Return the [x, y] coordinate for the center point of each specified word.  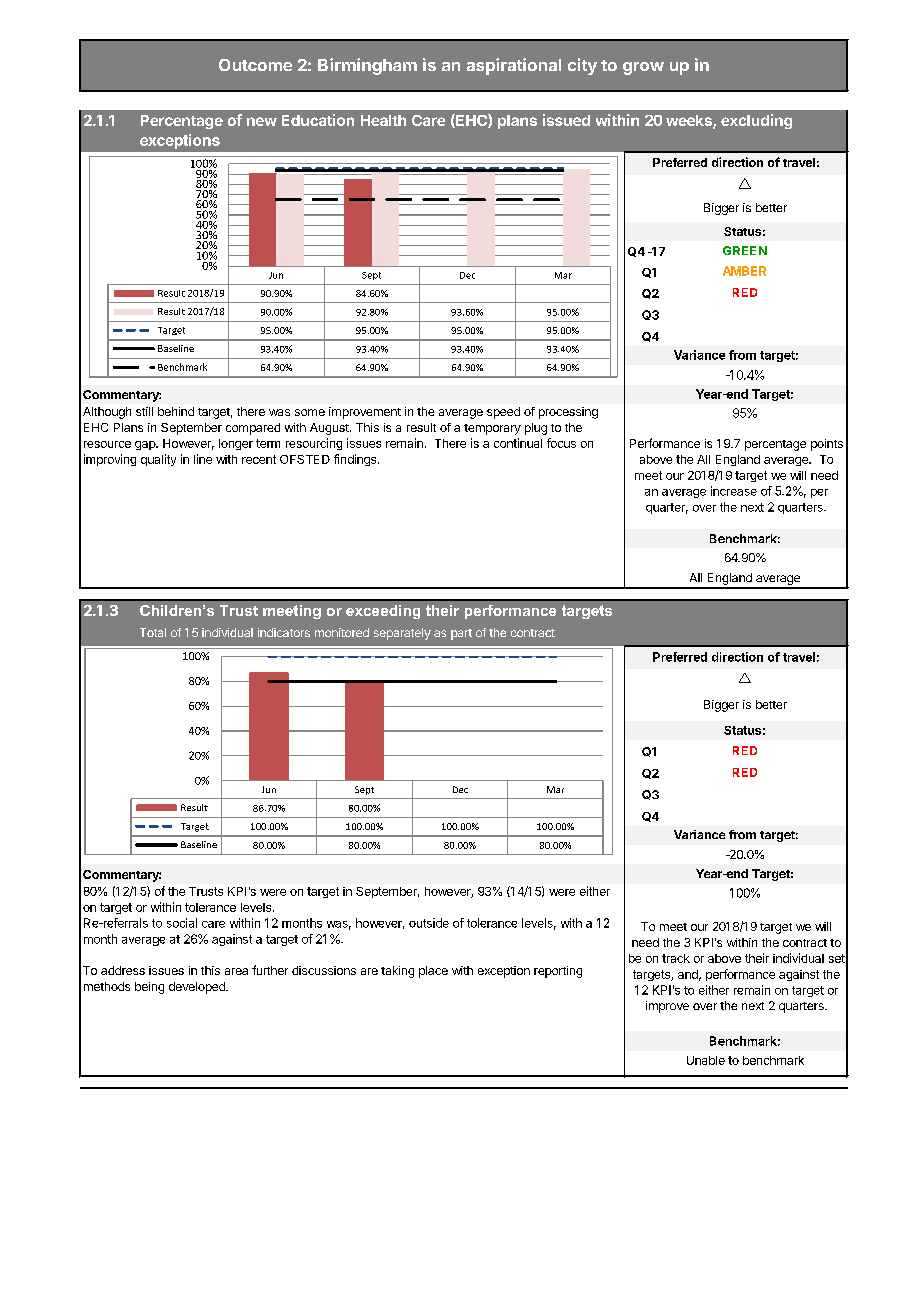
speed [503, 413]
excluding [756, 121]
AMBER [744, 271]
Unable [706, 1060]
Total [153, 632]
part [461, 634]
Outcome [255, 65]
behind [176, 411]
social [182, 923]
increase [734, 491]
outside [429, 923]
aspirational [514, 66]
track [676, 958]
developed [198, 988]
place [433, 972]
